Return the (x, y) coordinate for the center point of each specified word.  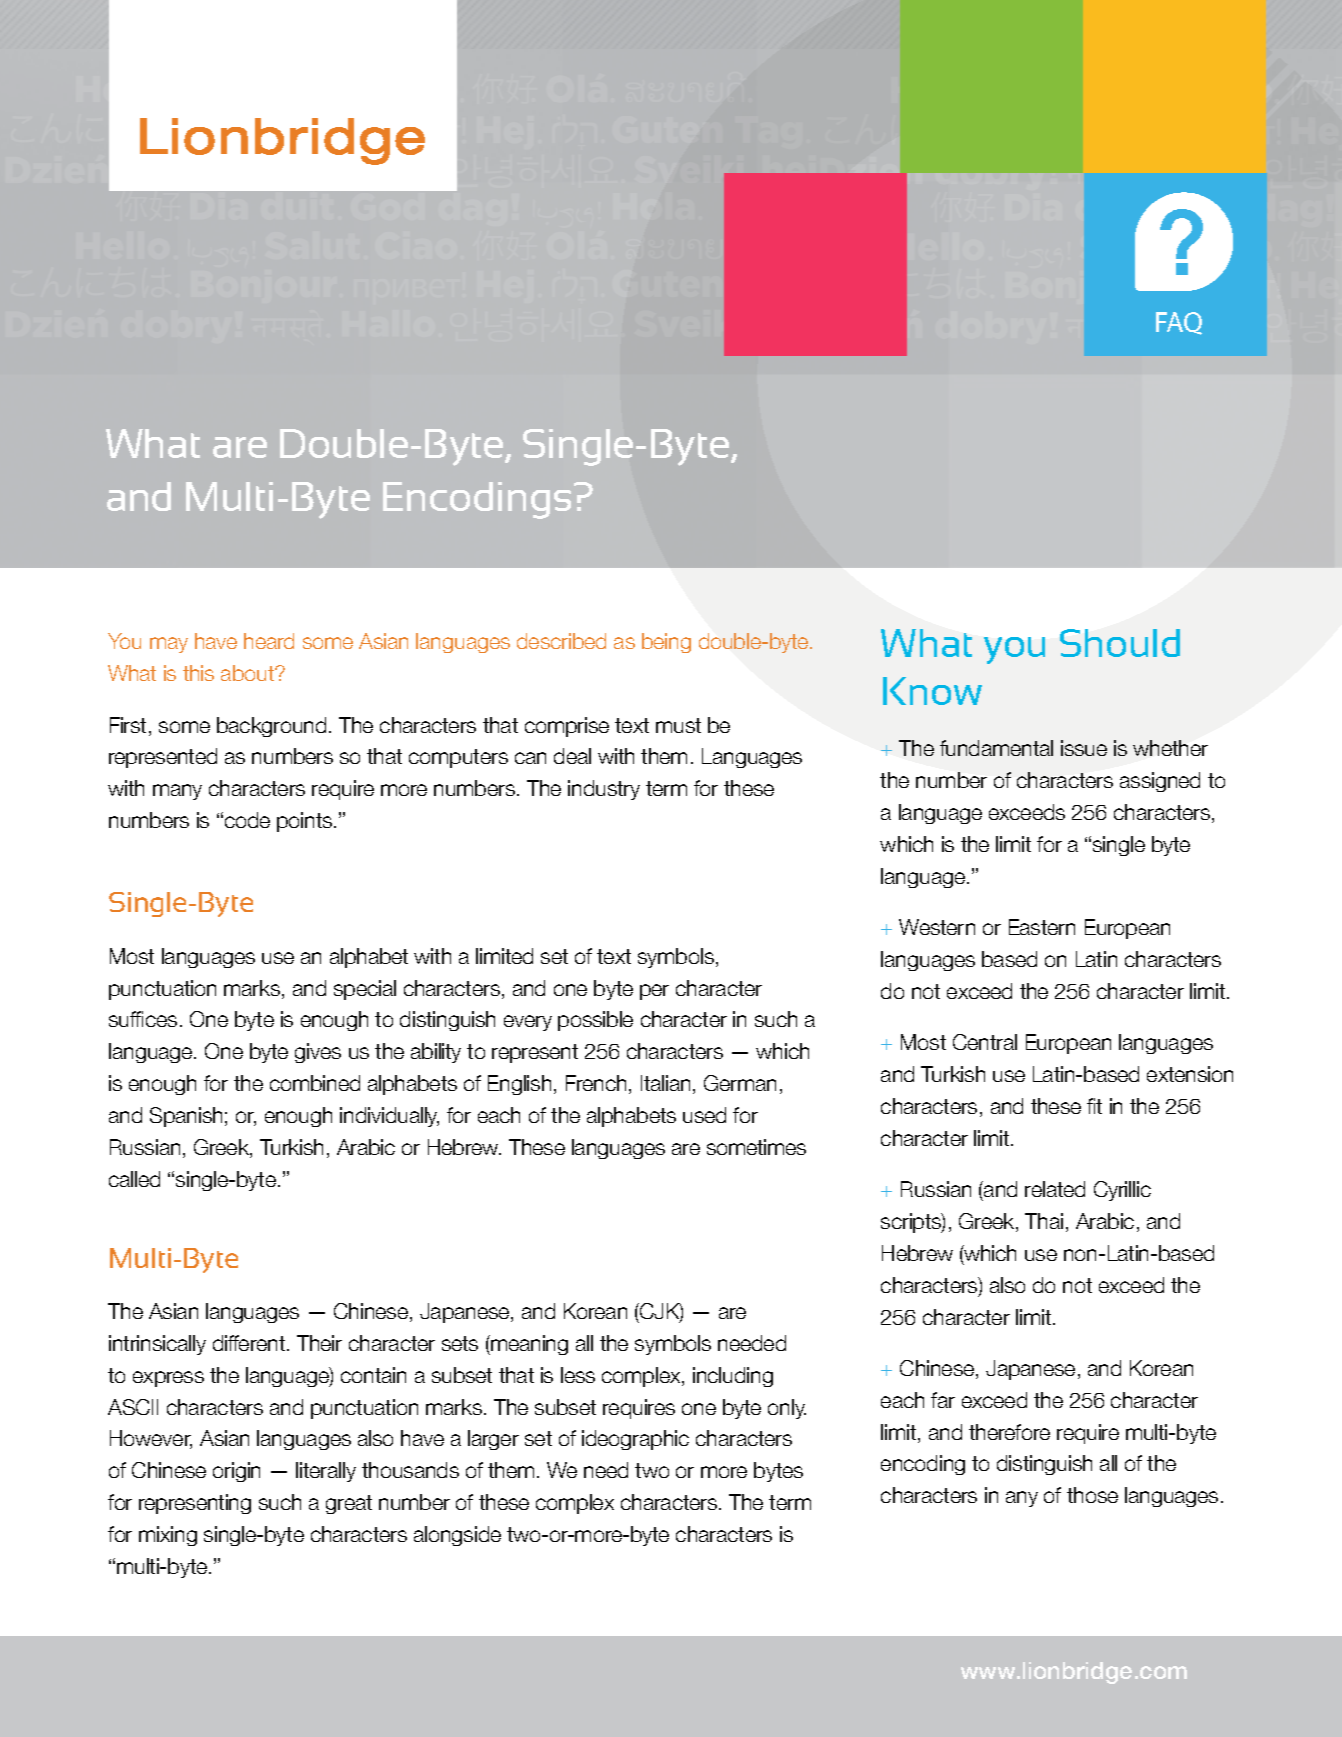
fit (1094, 1106)
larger (493, 1440)
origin (236, 1472)
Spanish (186, 1117)
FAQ (1179, 323)
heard (269, 641)
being (666, 643)
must (678, 725)
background (271, 727)
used (704, 1115)
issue (1084, 748)
